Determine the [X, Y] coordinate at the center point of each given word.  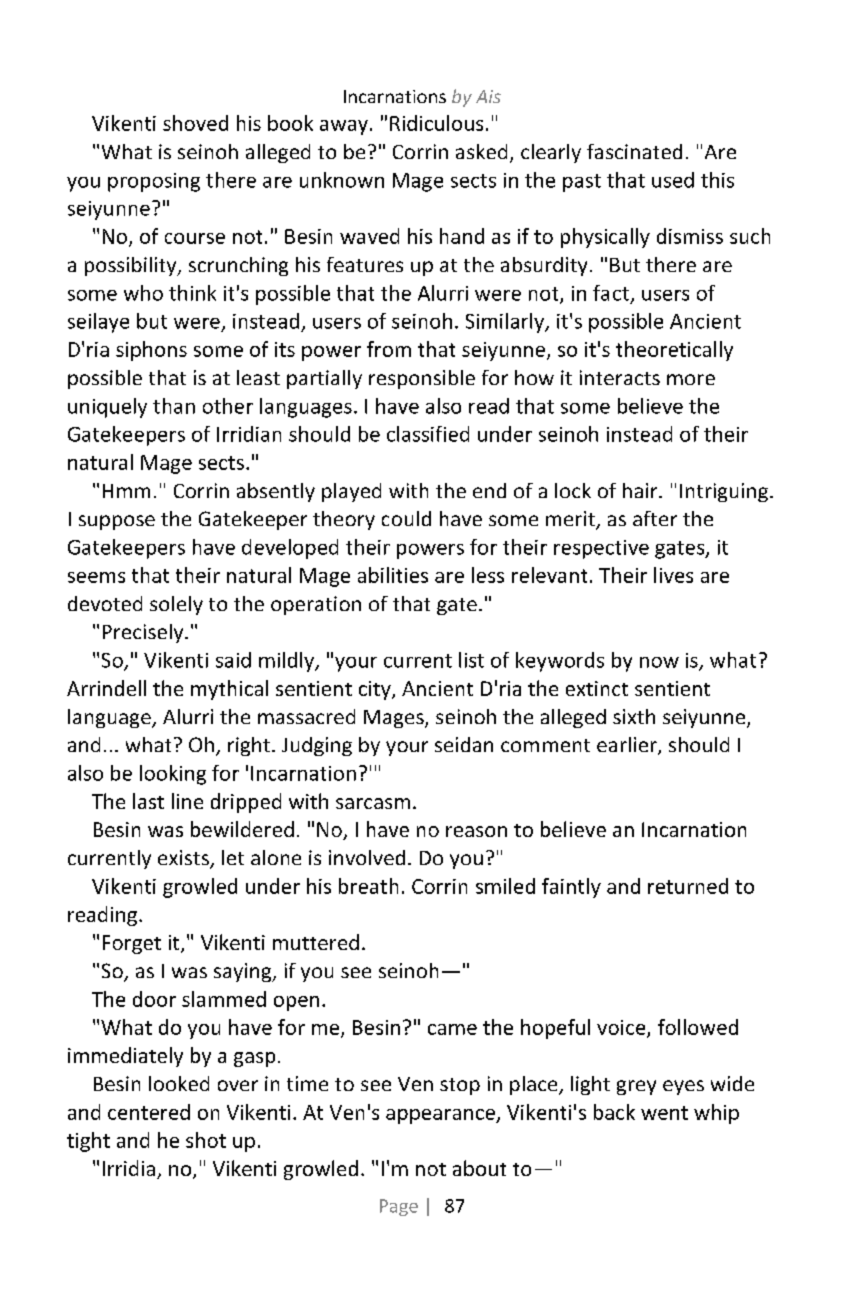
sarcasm [373, 803]
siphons [151, 351]
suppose [117, 522]
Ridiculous [436, 123]
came [452, 1029]
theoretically [674, 351]
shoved [195, 123]
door [154, 999]
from [389, 349]
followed [698, 1027]
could [406, 518]
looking [173, 775]
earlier [628, 746]
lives [673, 575]
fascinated [634, 151]
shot [206, 1140]
